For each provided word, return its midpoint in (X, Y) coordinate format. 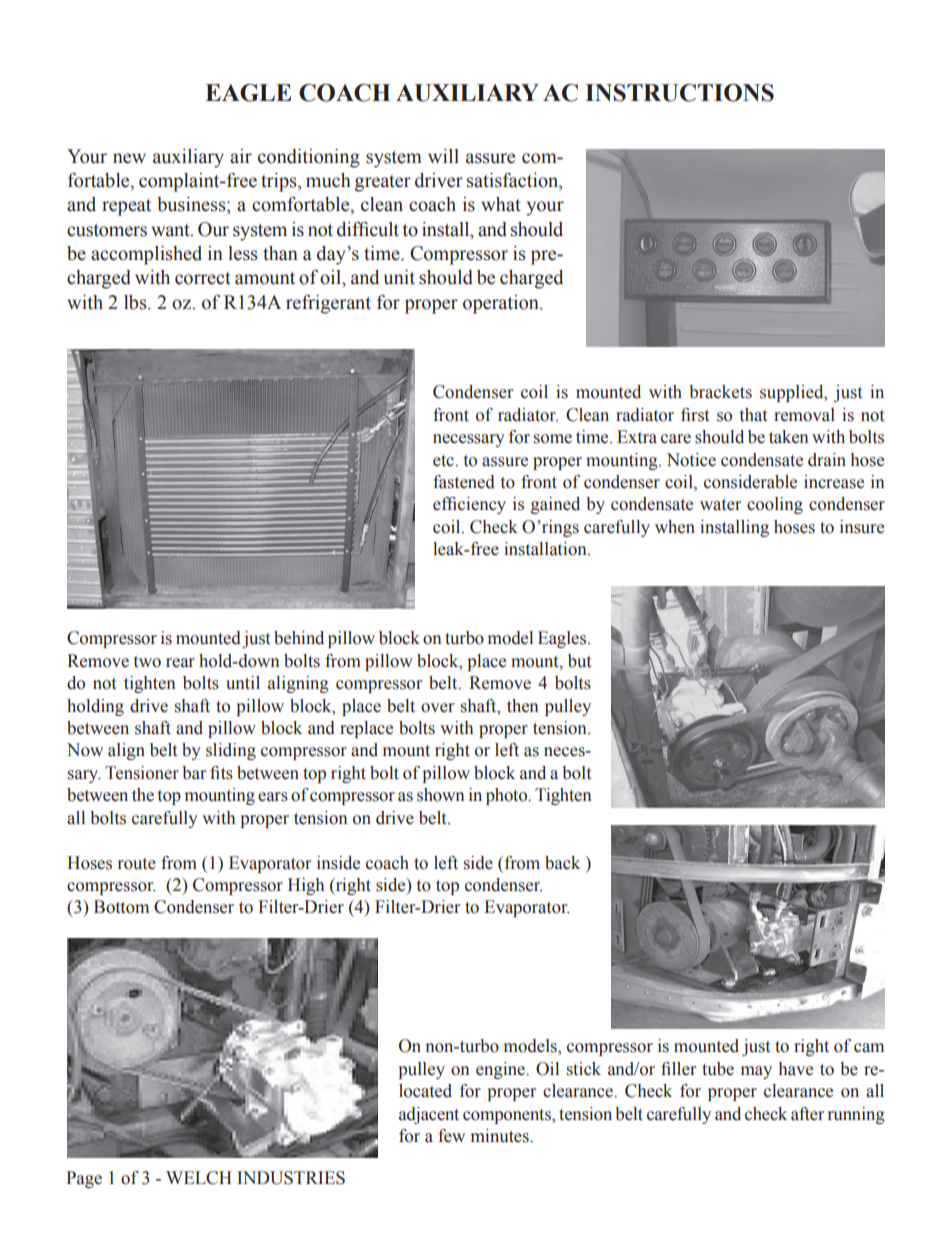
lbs (136, 302)
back (562, 863)
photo (507, 796)
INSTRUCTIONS (679, 93)
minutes (501, 1136)
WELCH (199, 1178)
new (129, 158)
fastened (464, 482)
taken (789, 437)
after (807, 1114)
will (443, 156)
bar (194, 773)
